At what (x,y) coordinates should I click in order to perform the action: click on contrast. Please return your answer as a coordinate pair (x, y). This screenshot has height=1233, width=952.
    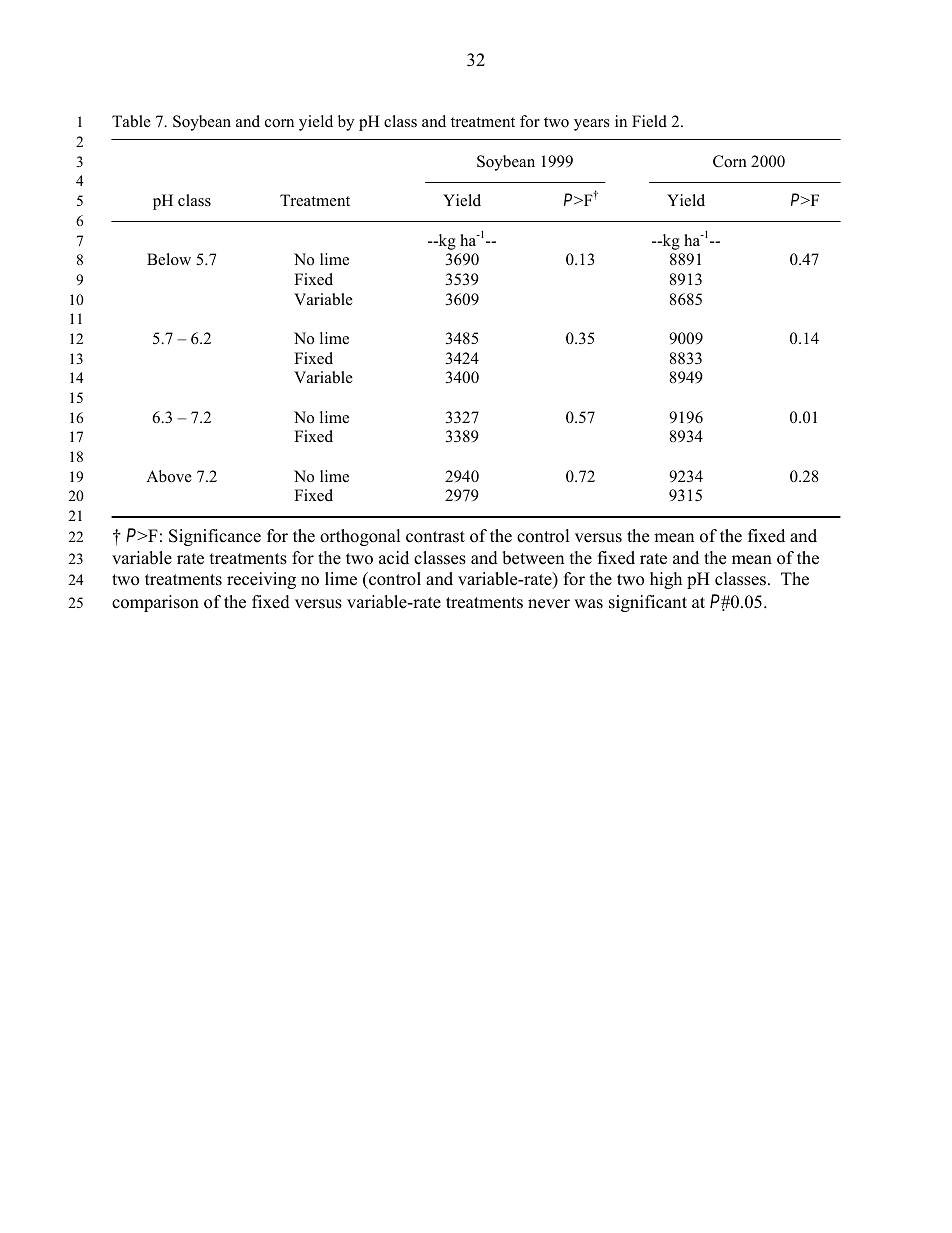
    Looking at the image, I should click on (435, 537).
